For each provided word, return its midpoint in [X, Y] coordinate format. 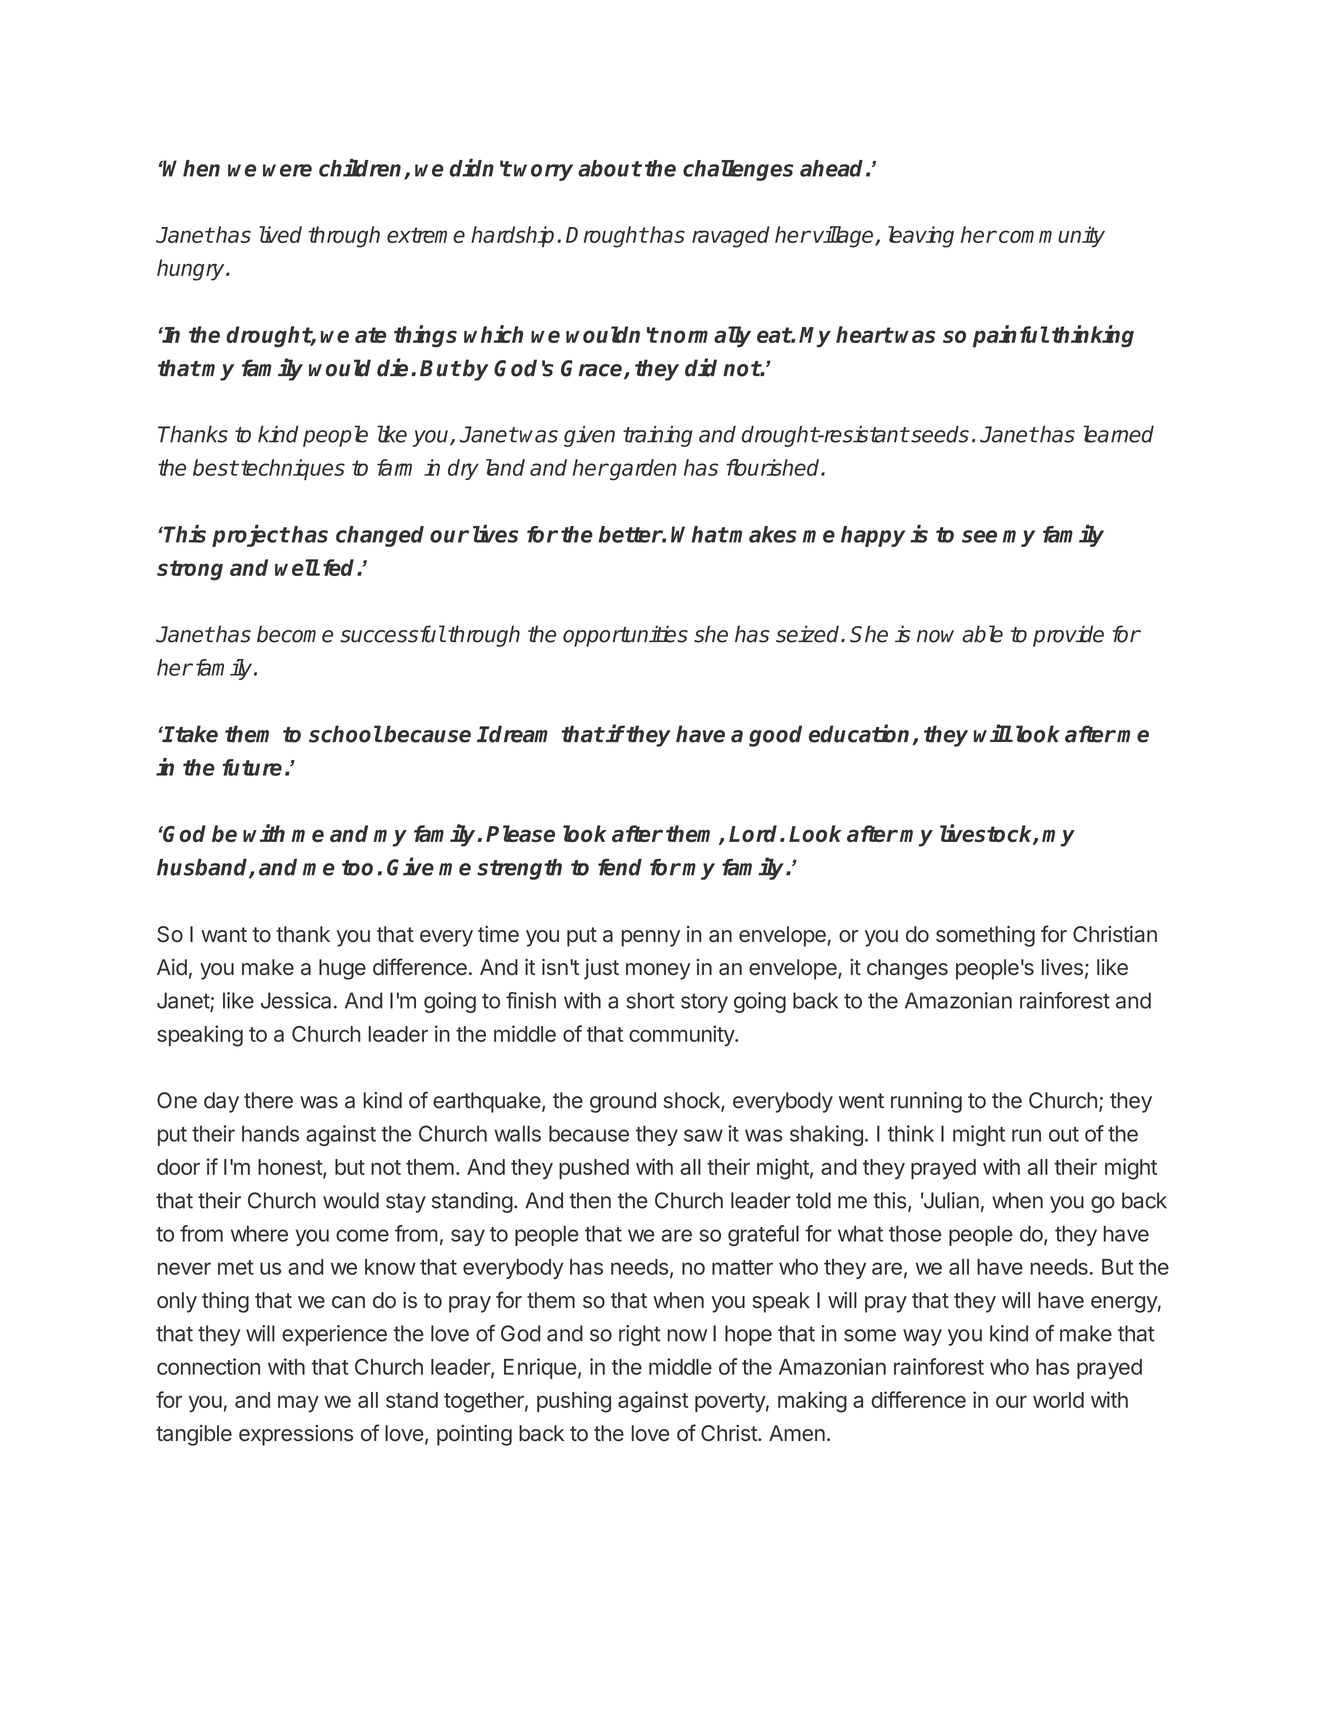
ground [623, 1102]
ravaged [731, 237]
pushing [574, 1402]
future [252, 767]
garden [642, 470]
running [926, 1102]
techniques [293, 469]
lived [280, 234]
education [861, 734]
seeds [939, 434]
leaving [921, 237]
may [298, 1403]
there [268, 1100]
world [1058, 1400]
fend [620, 867]
